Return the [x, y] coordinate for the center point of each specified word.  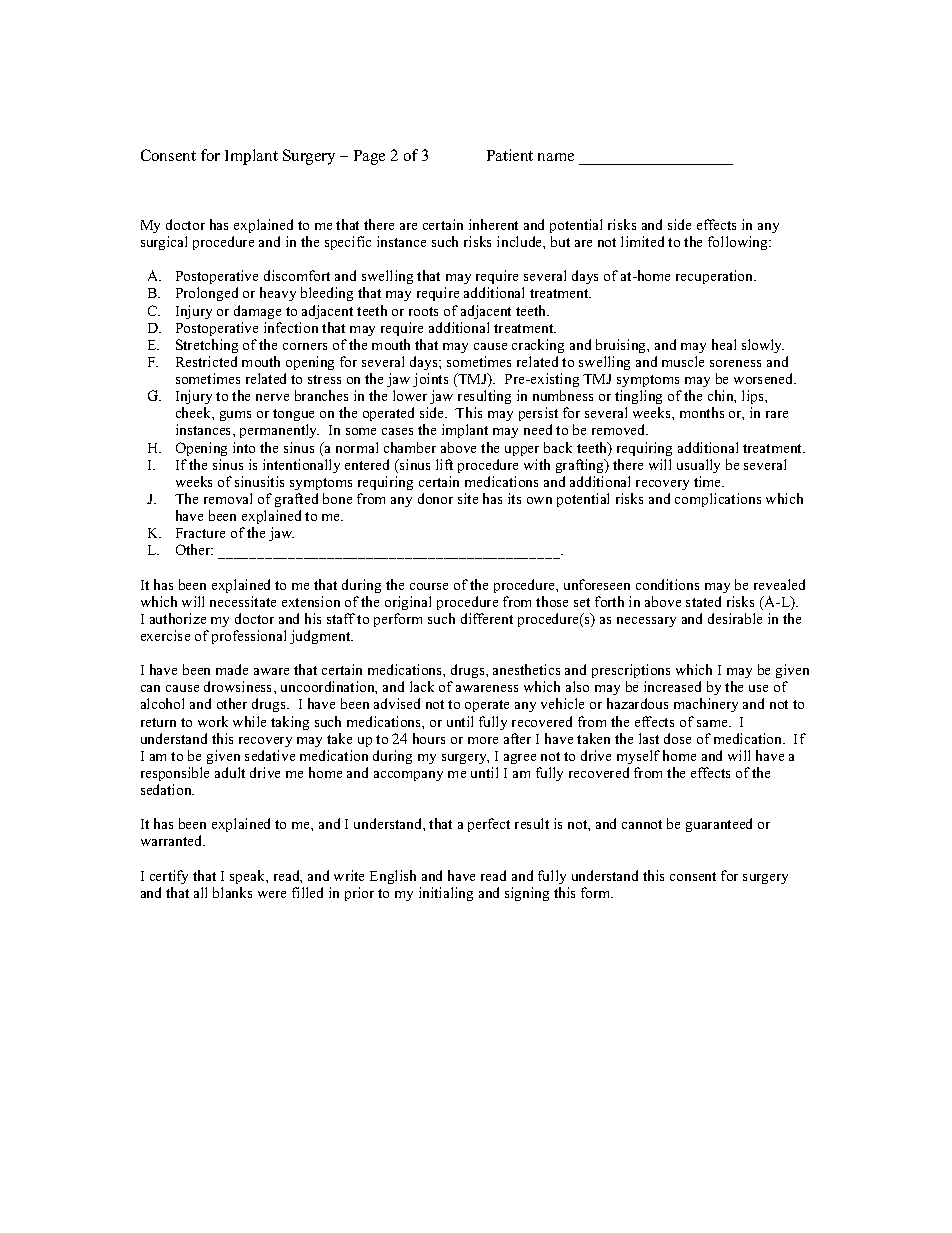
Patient [510, 155]
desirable [735, 618]
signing [527, 894]
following [739, 243]
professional [249, 637]
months [702, 412]
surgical [164, 243]
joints [430, 380]
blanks [232, 892]
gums [235, 416]
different [487, 618]
